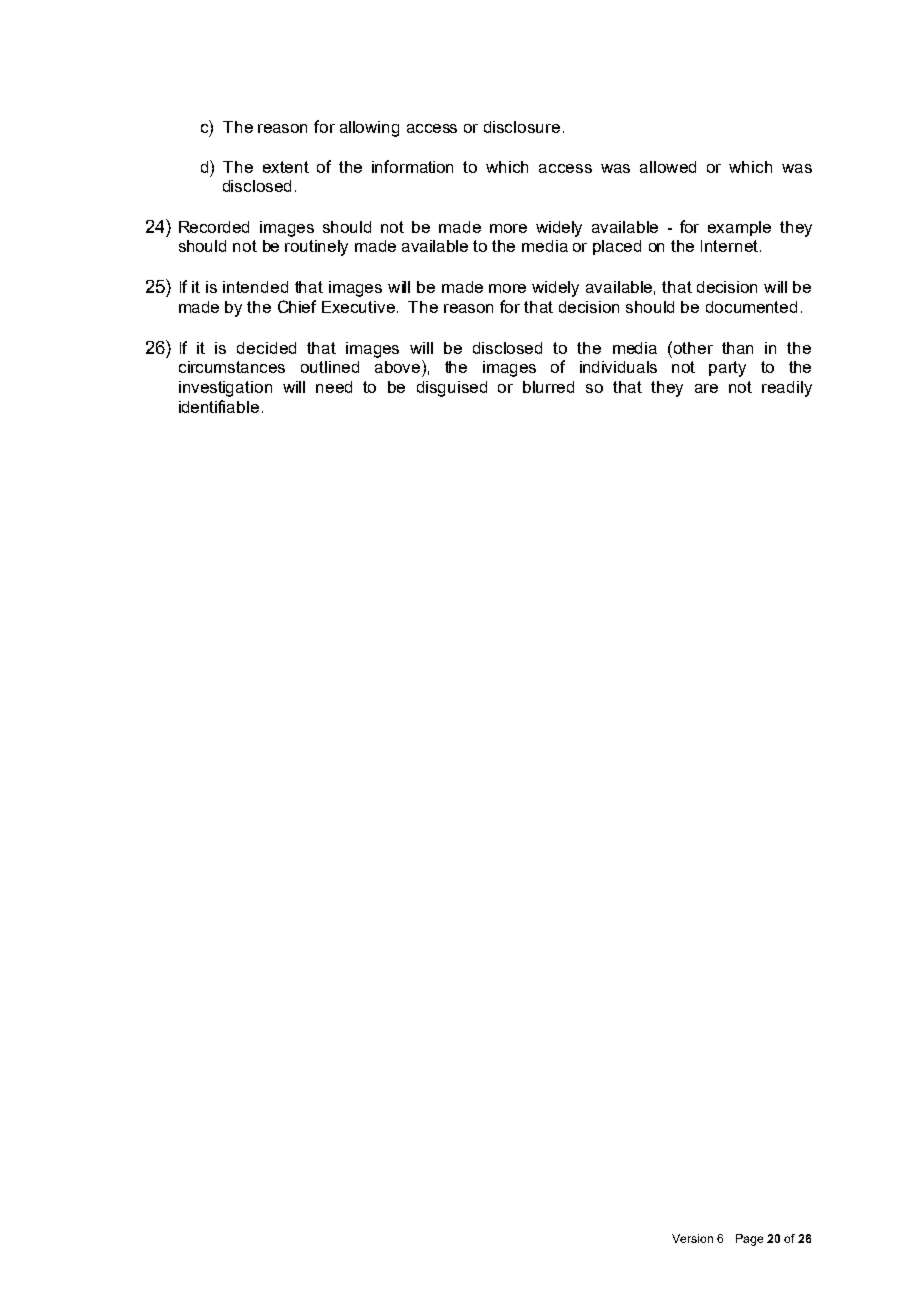  What do you see at coordinates (334, 387) in the page?
I see `need` at bounding box center [334, 387].
